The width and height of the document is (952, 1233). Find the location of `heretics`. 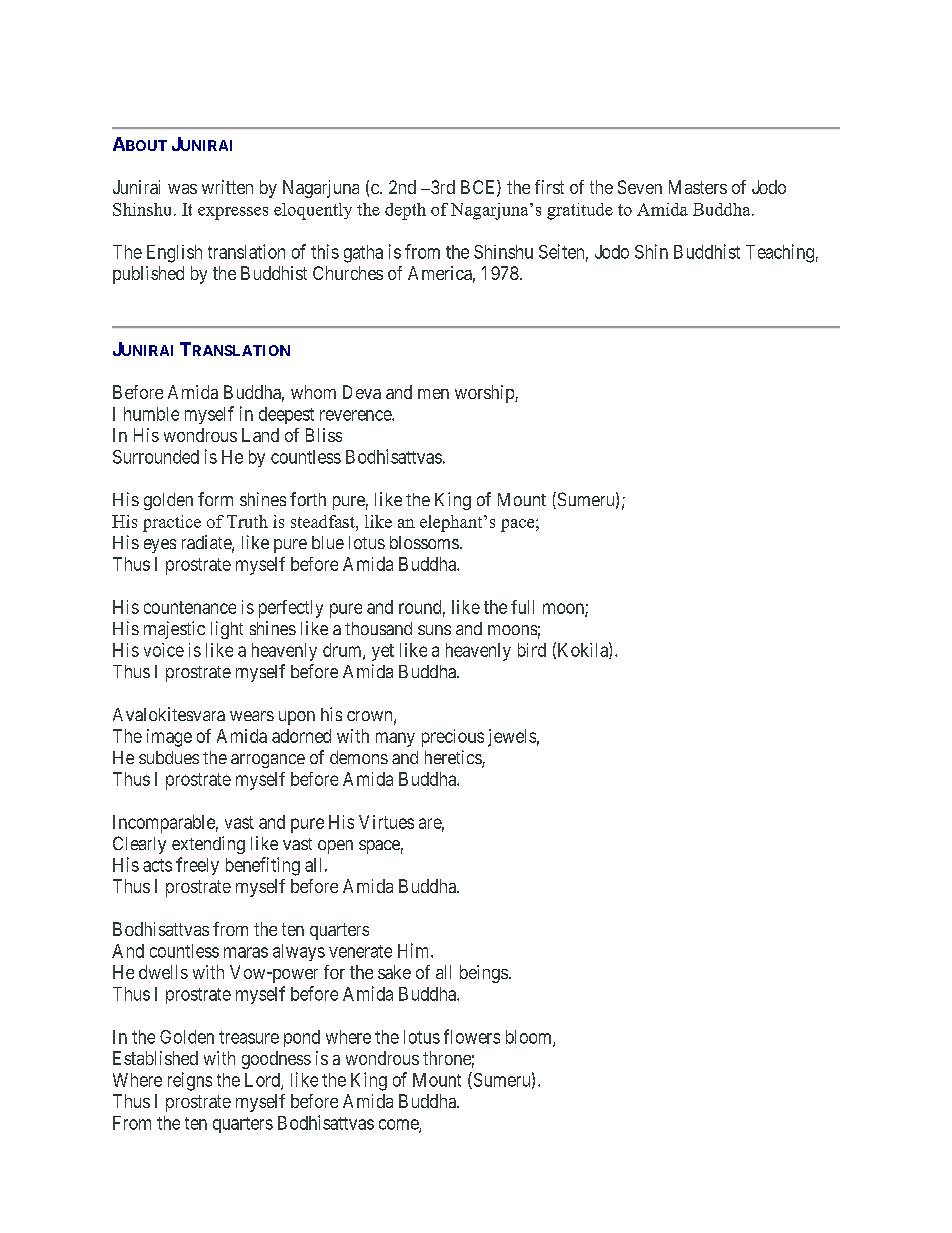

heretics is located at coordinates (454, 758).
